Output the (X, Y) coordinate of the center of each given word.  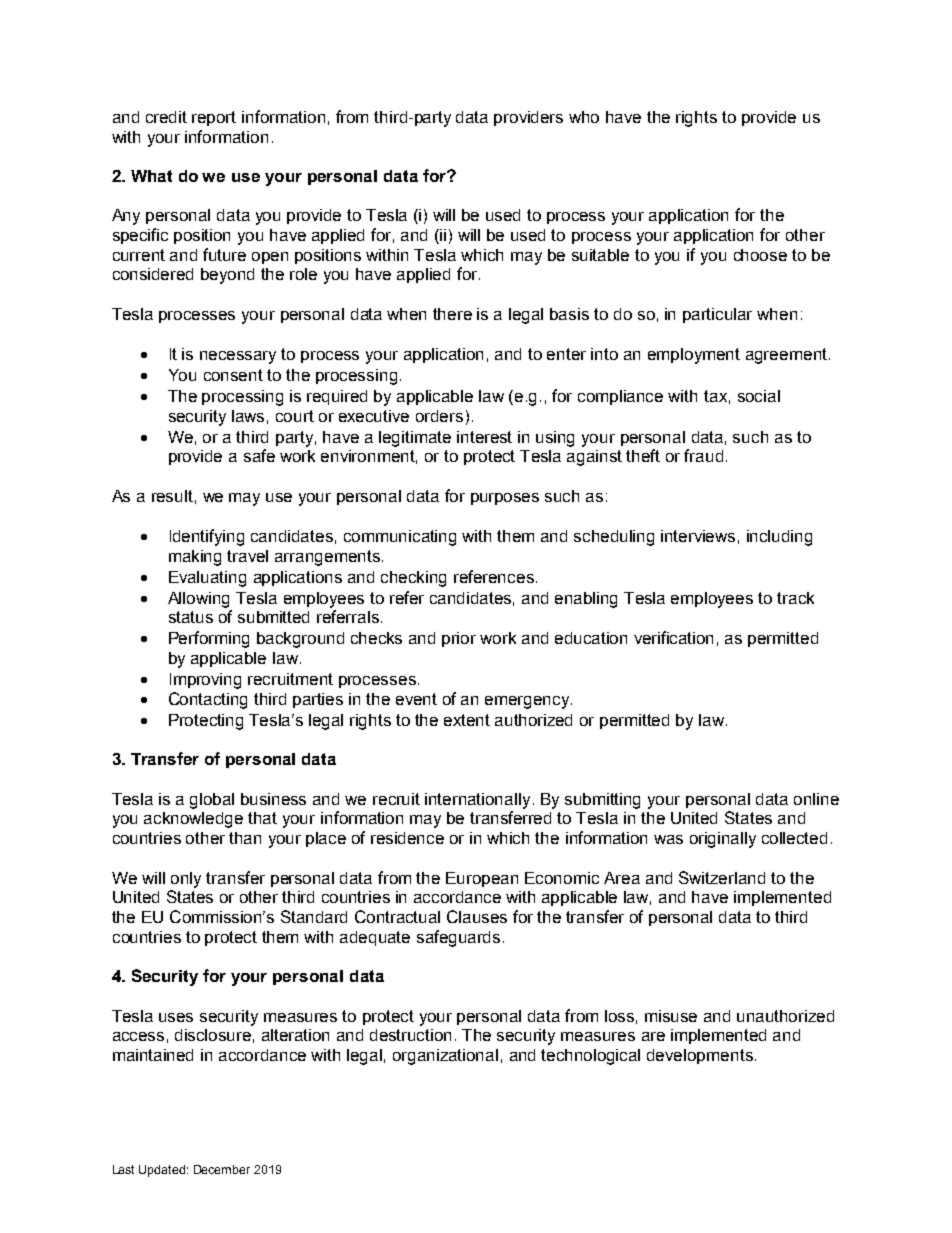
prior (459, 639)
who (584, 117)
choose (760, 255)
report (214, 118)
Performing (209, 639)
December (222, 1169)
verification (673, 637)
